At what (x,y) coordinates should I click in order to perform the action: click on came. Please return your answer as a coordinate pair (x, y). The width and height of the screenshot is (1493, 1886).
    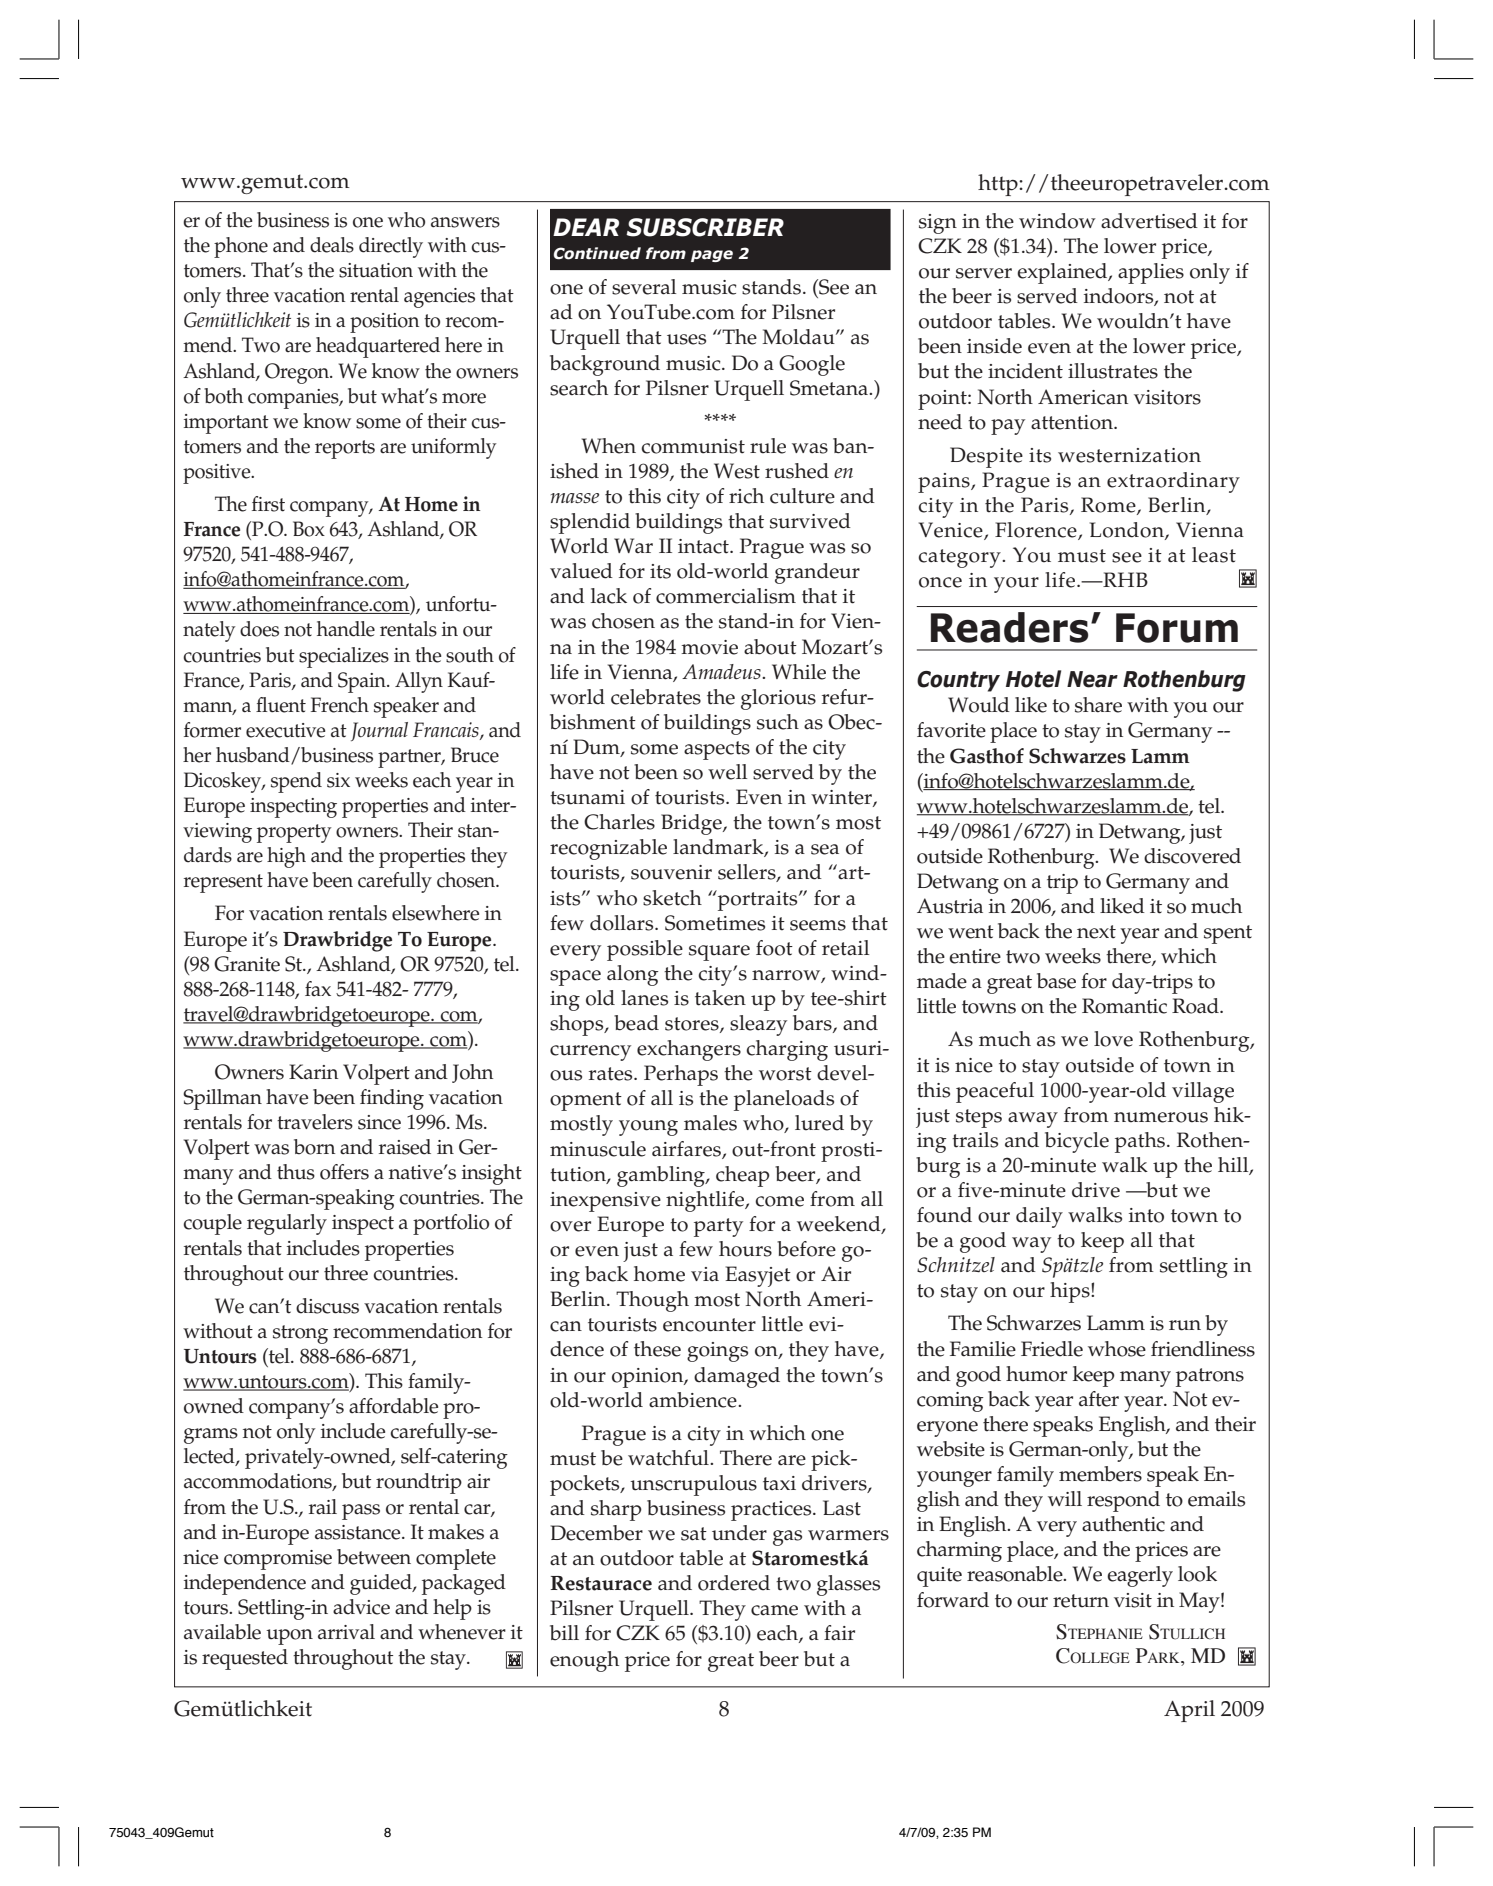
    Looking at the image, I should click on (774, 1610).
